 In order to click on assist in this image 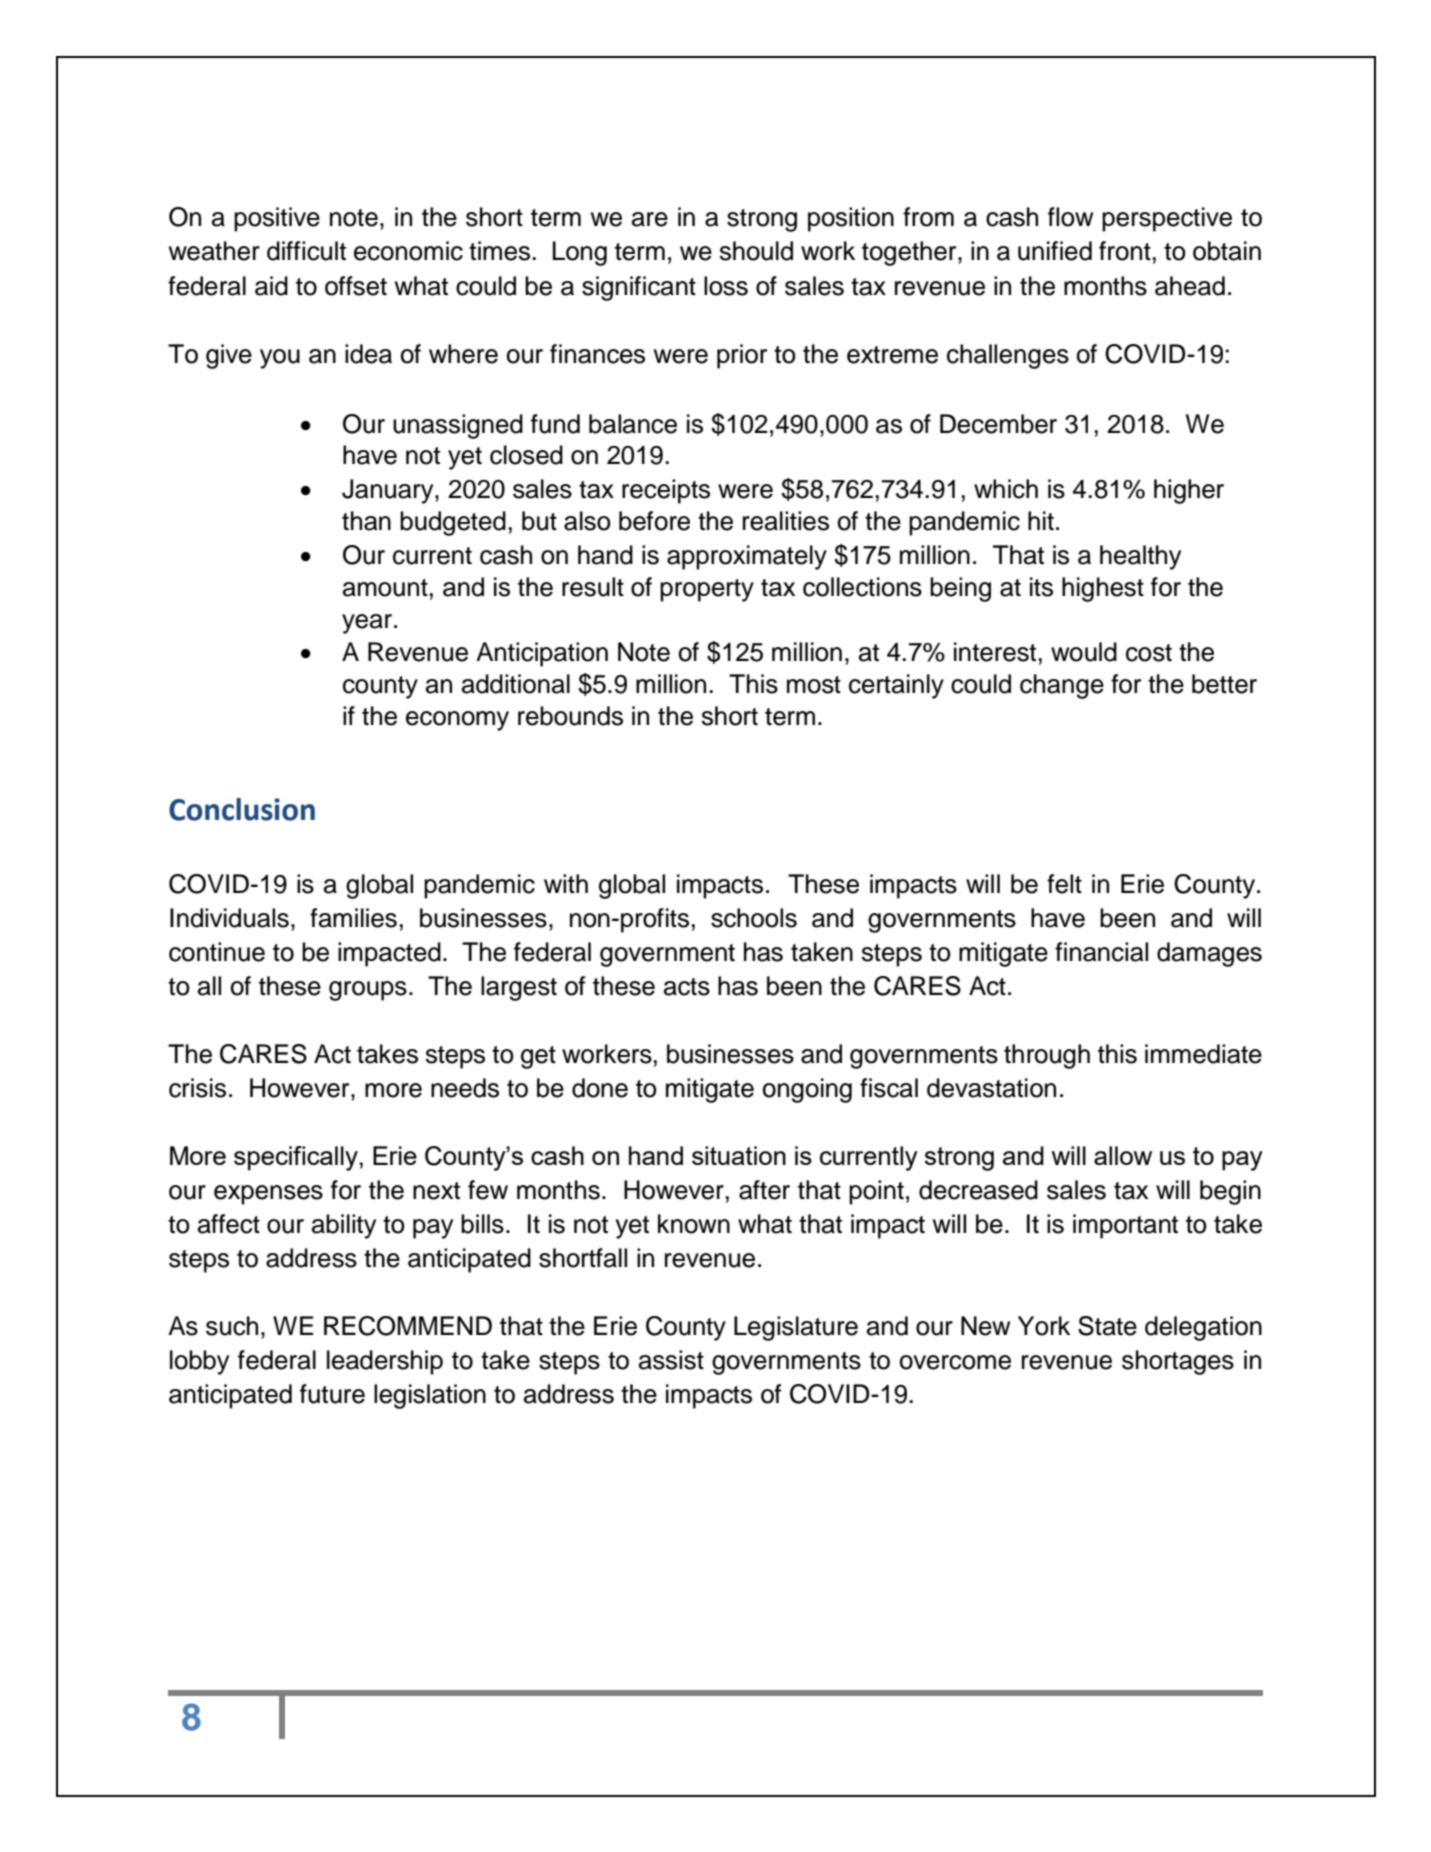, I will do `click(671, 1360)`.
